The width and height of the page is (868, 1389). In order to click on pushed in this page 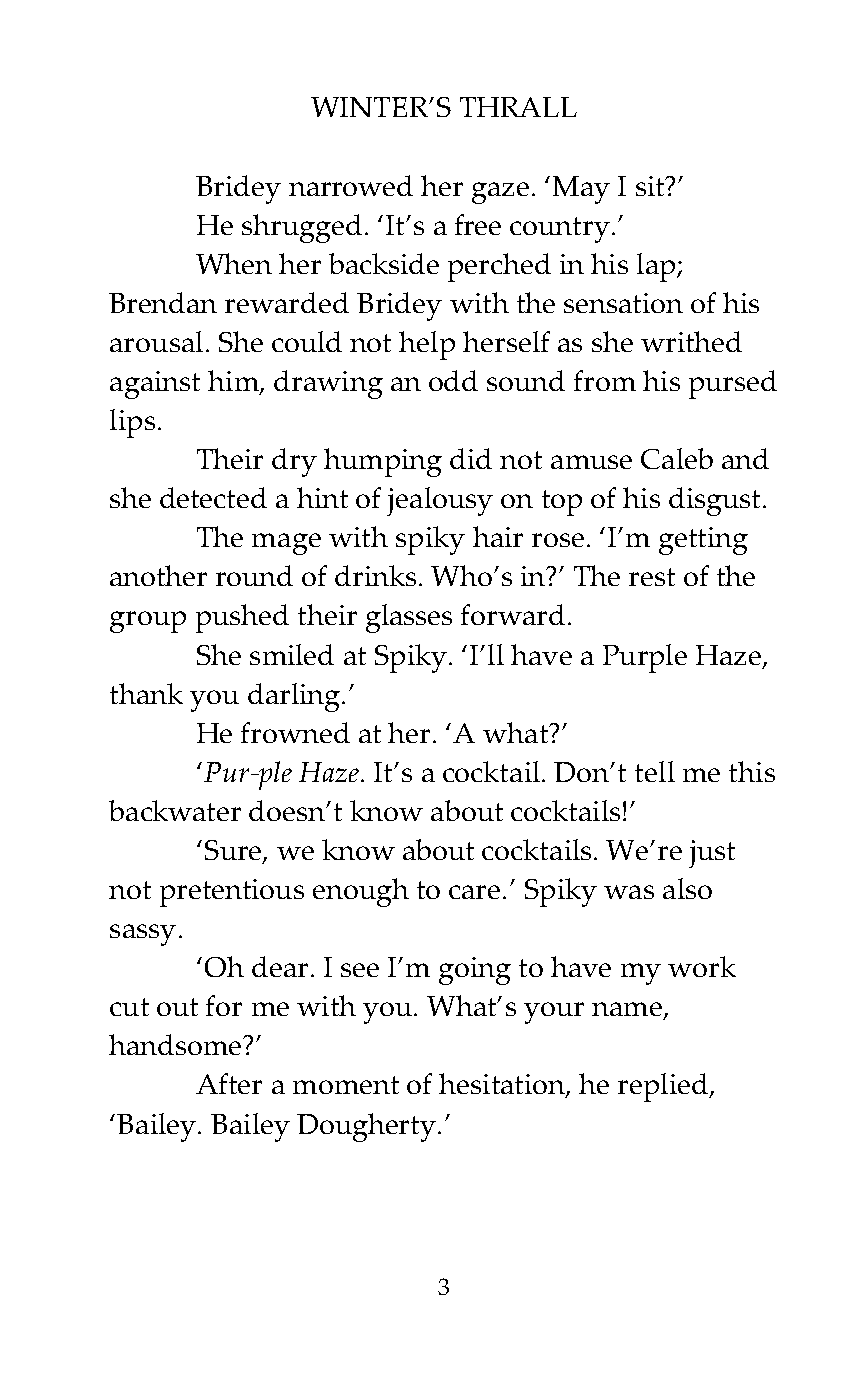, I will do `click(242, 618)`.
